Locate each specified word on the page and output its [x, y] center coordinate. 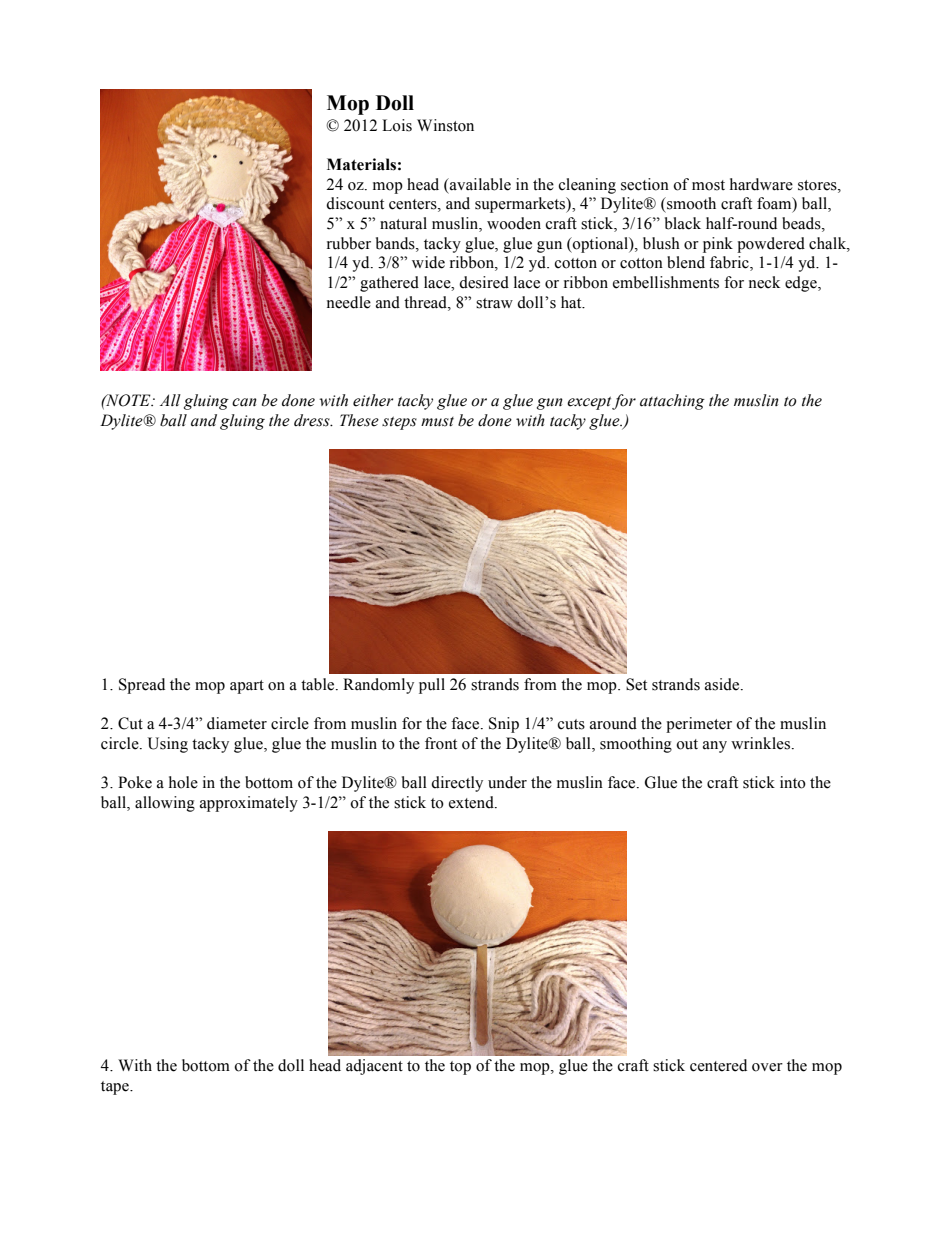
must [437, 422]
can [244, 402]
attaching [672, 402]
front [441, 743]
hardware [761, 184]
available [479, 184]
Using [168, 745]
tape [116, 1088]
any [715, 747]
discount [355, 203]
